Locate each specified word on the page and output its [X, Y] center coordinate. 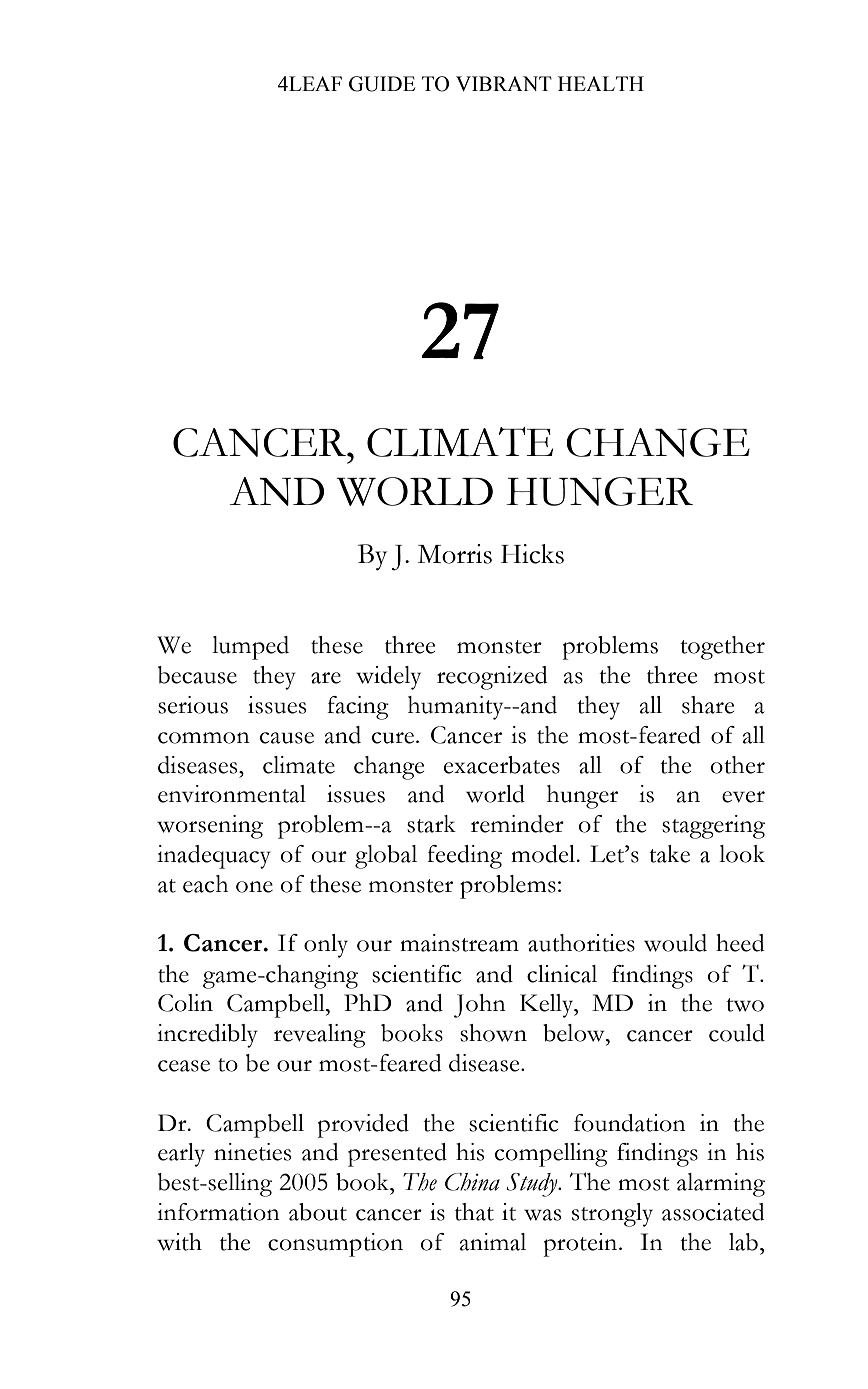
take [669, 854]
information [218, 1212]
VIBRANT [504, 83]
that [474, 1212]
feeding [464, 857]
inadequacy [214, 857]
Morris [455, 554]
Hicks [532, 554]
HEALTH [601, 83]
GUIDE [382, 84]
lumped [250, 648]
